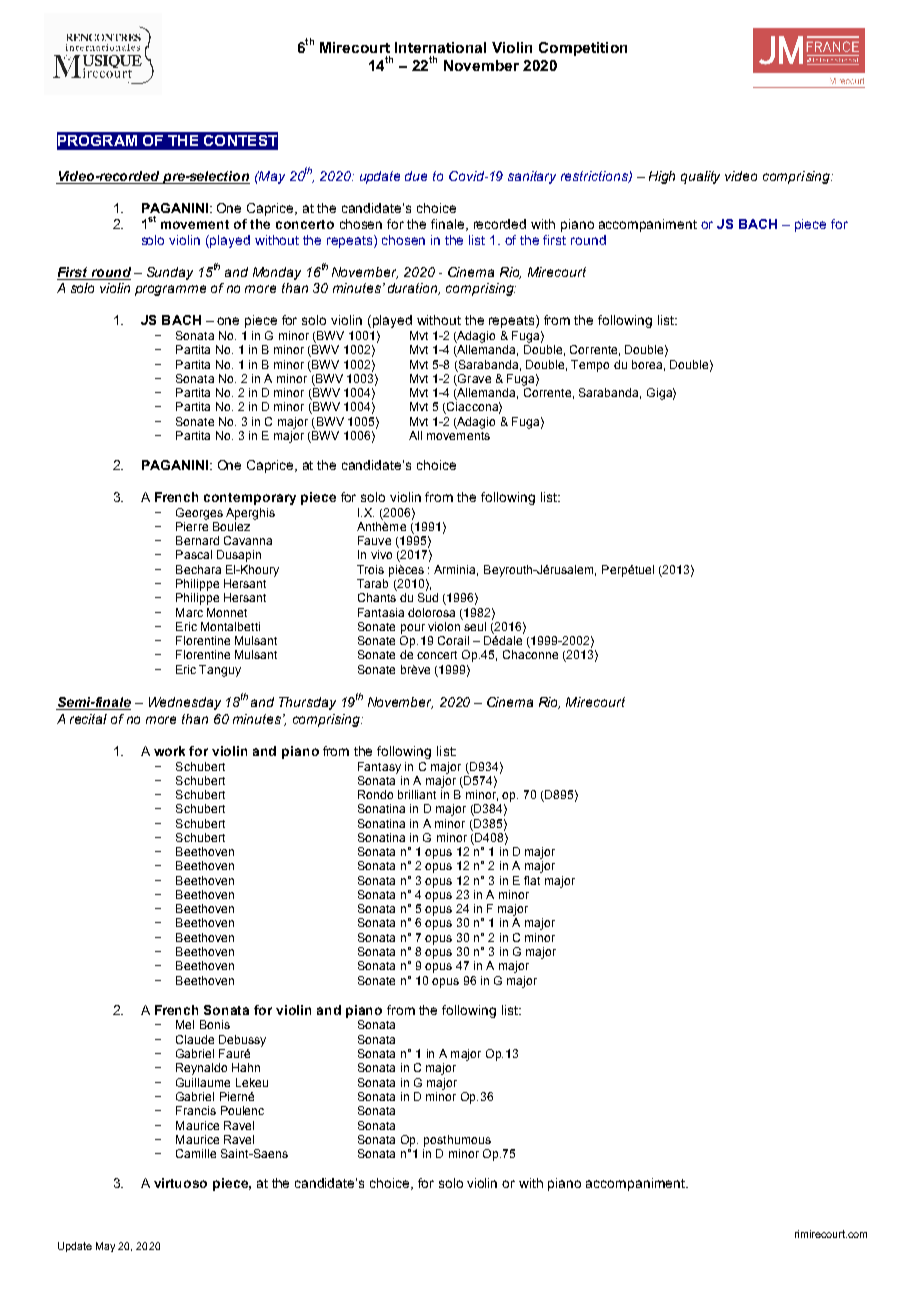 This screenshot has width=924, height=1308. What do you see at coordinates (196, 1153) in the screenshot?
I see `Camille` at bounding box center [196, 1153].
